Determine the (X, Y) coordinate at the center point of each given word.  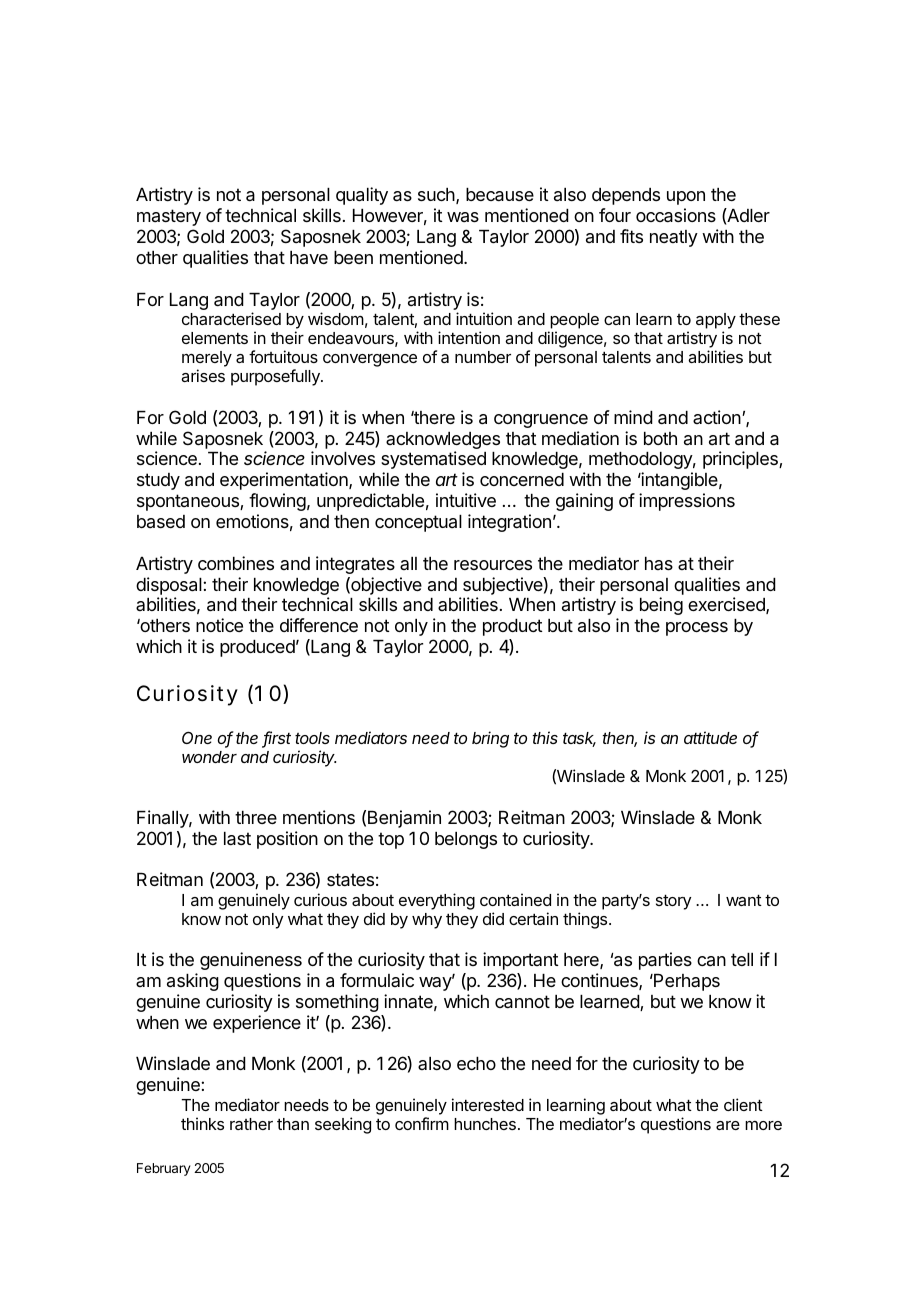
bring (490, 739)
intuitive (466, 500)
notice (219, 625)
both (660, 438)
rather (251, 1124)
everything (437, 901)
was (463, 217)
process (697, 629)
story (673, 902)
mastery (169, 217)
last (237, 839)
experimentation (285, 481)
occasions (676, 215)
